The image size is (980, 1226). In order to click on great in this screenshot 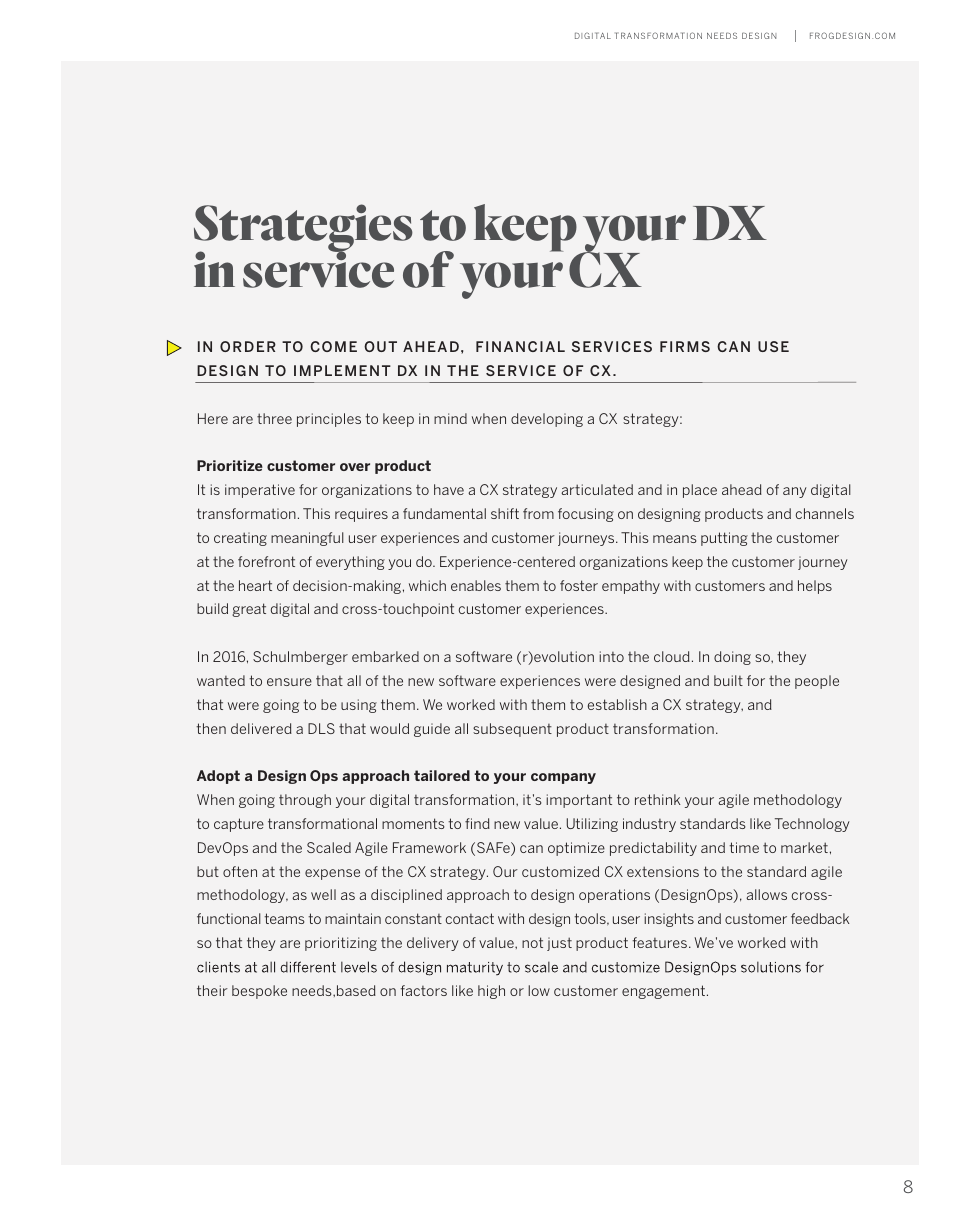, I will do `click(249, 610)`.
